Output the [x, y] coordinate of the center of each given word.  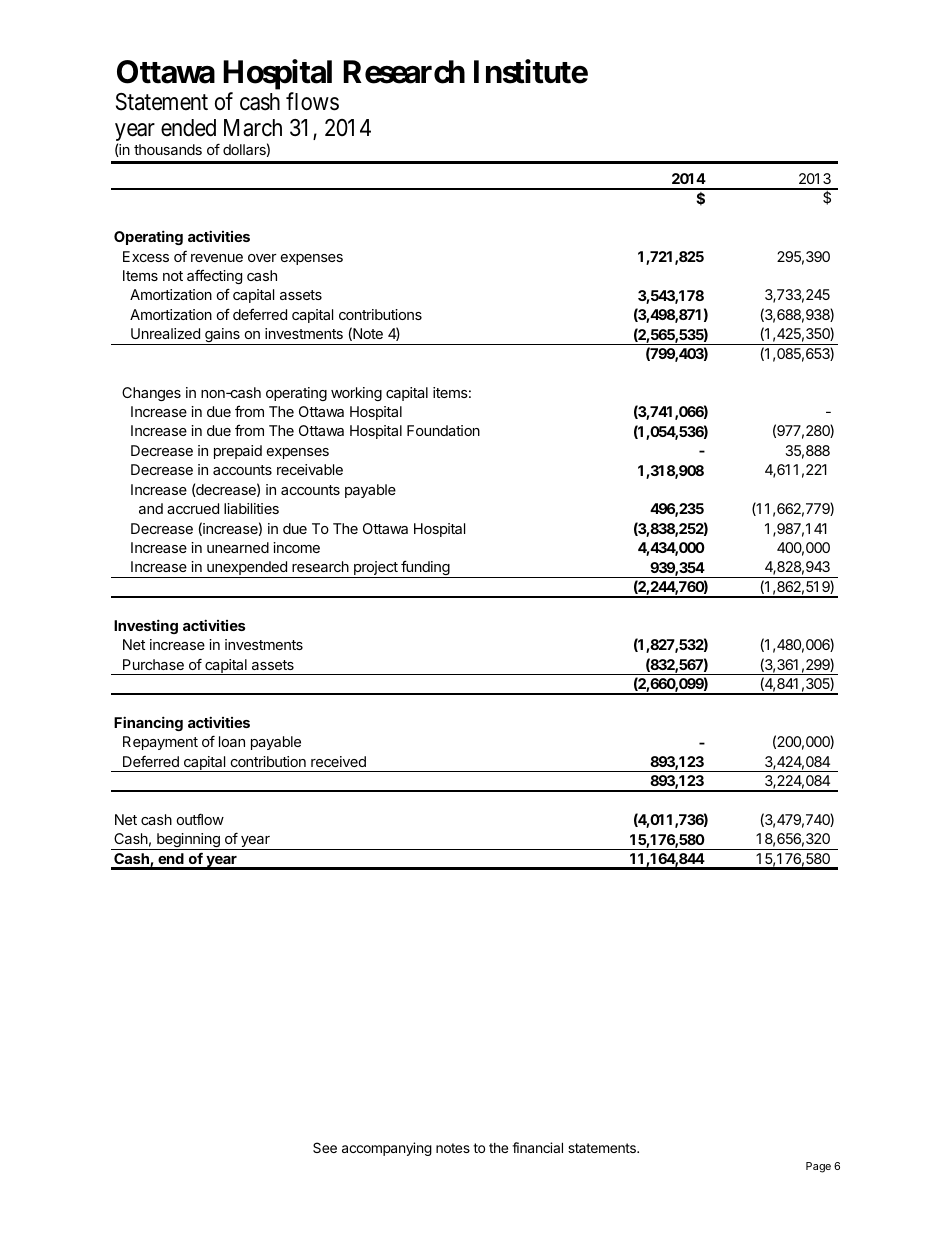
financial [537, 1147]
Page [818, 1167]
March [253, 128]
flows [312, 101]
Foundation [443, 430]
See [325, 1147]
